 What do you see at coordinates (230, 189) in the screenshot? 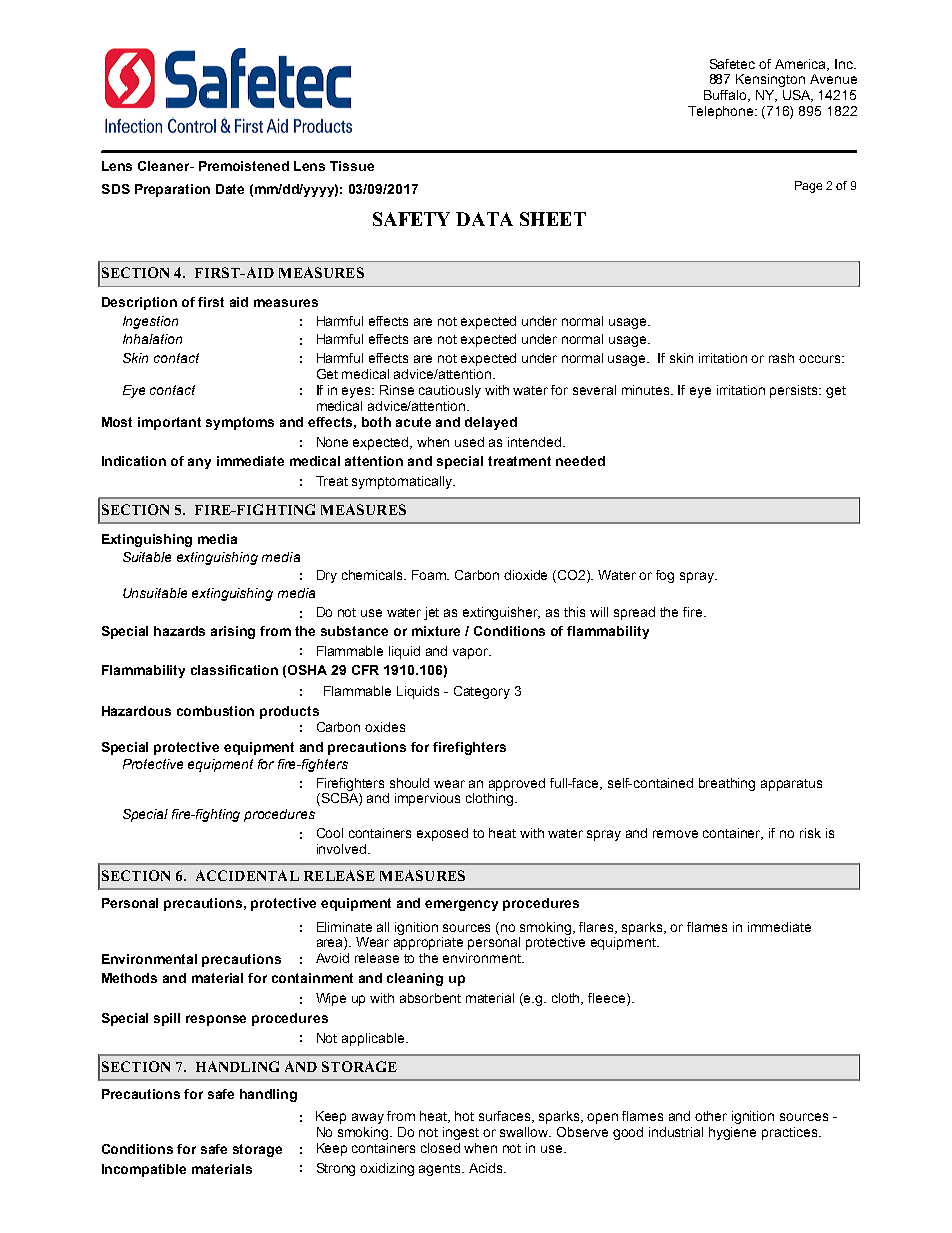
I see `Date` at bounding box center [230, 189].
